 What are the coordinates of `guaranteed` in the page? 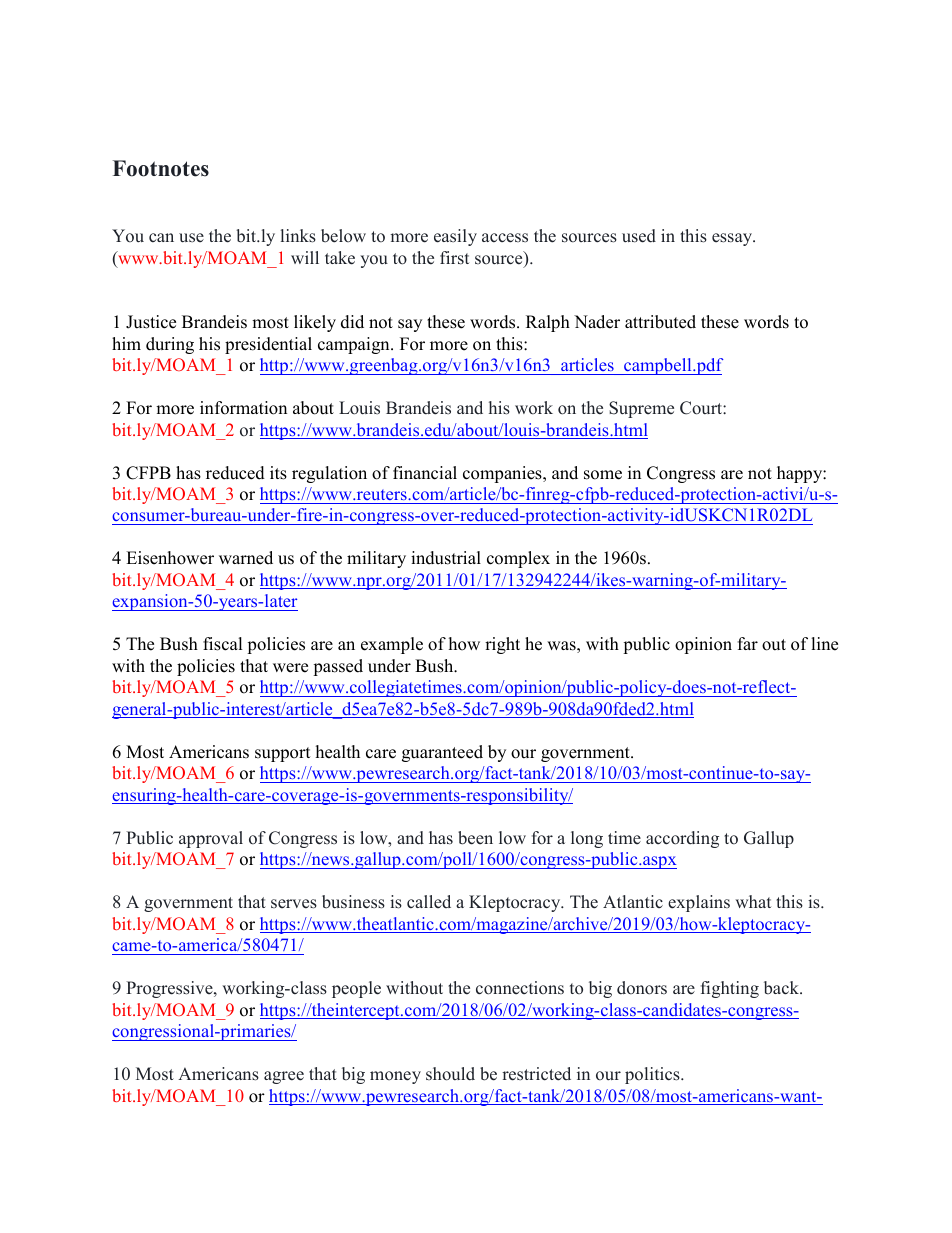 It's located at (442, 753).
